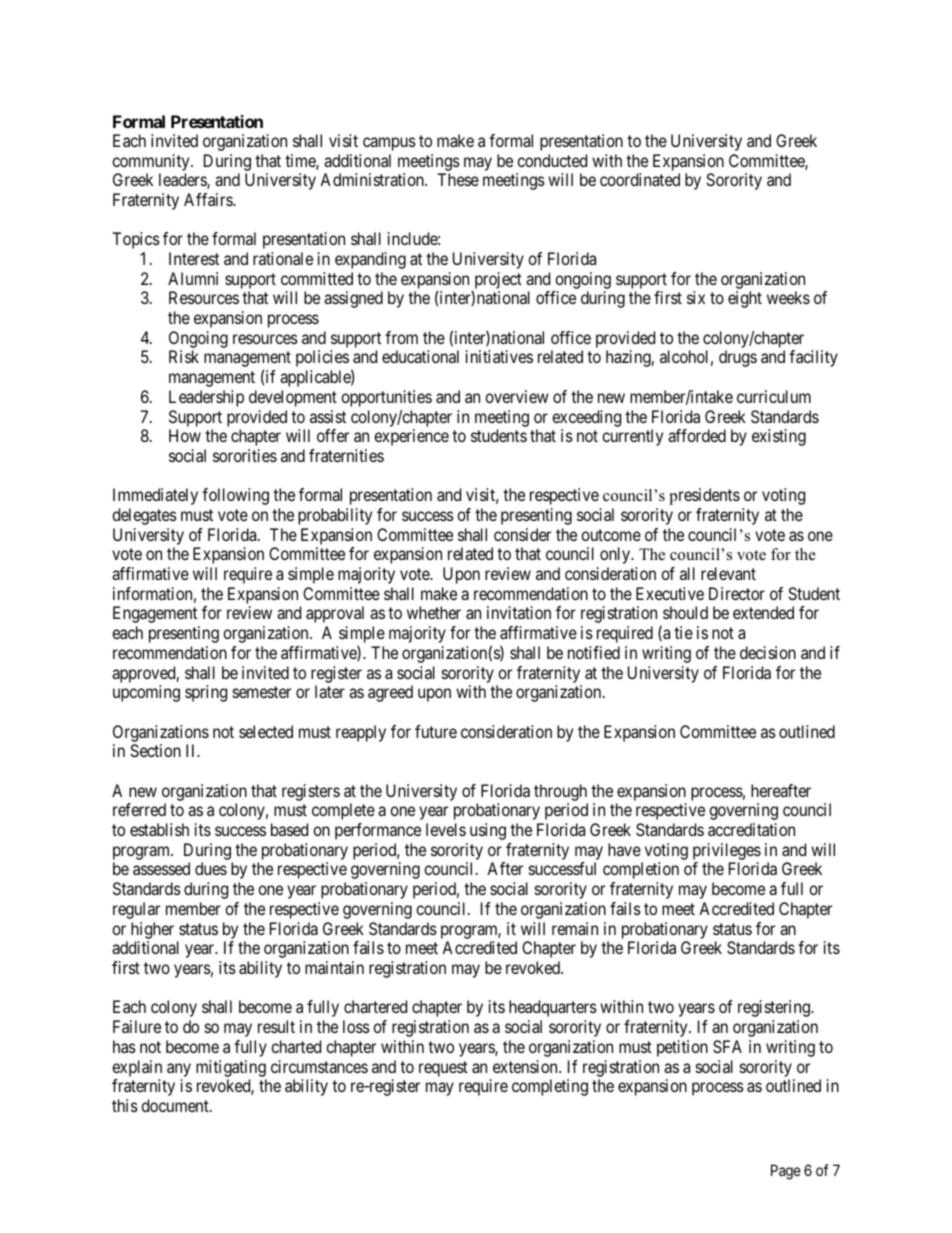 The image size is (952, 1233). Describe the element at coordinates (751, 829) in the screenshot. I see `accreditation` at that location.
